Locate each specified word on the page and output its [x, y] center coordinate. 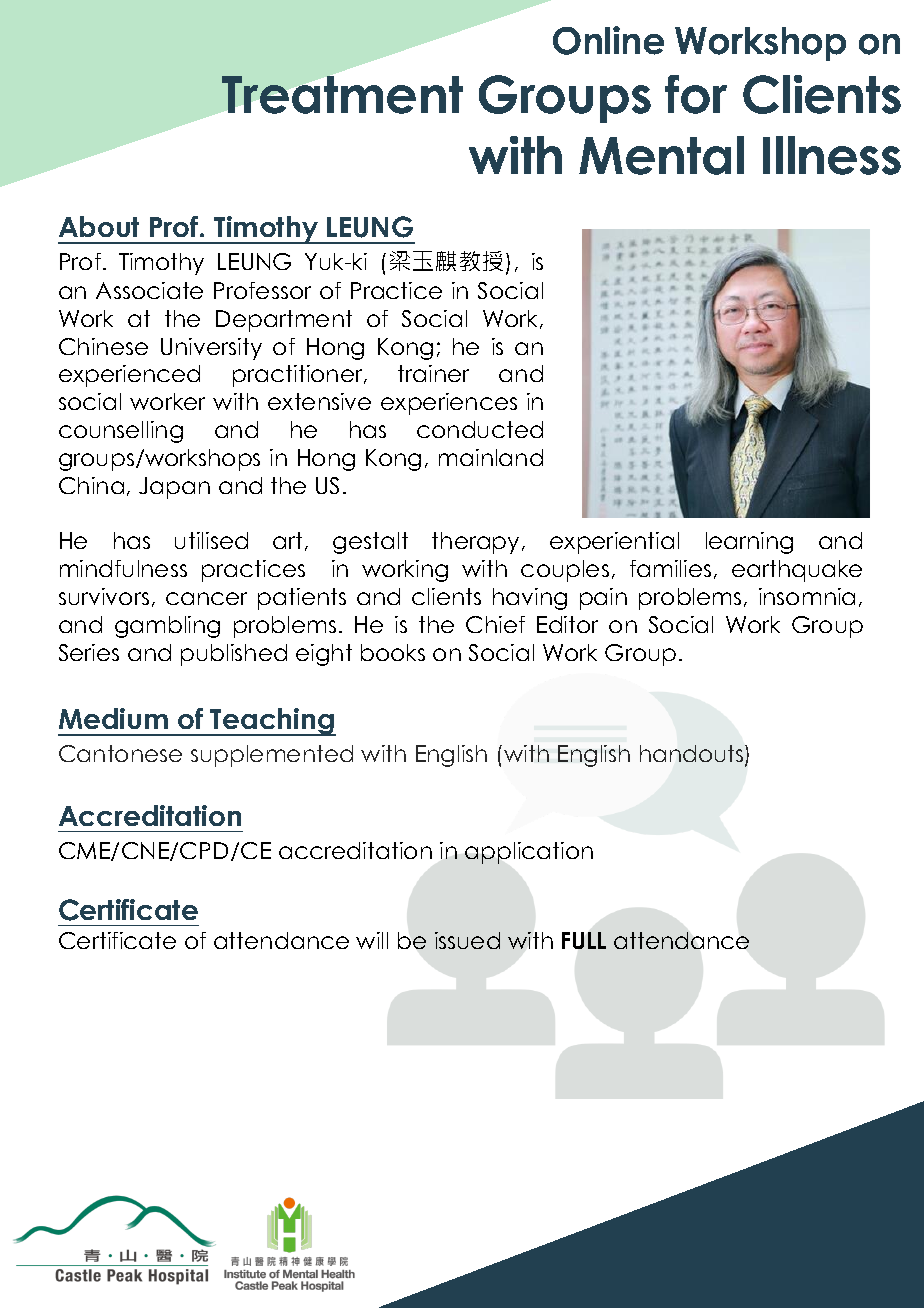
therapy [477, 543]
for [696, 94]
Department [284, 321]
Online [608, 40]
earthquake [797, 571]
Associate [149, 290]
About [99, 226]
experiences [449, 404]
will [372, 940]
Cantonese [120, 753]
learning [749, 543]
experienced [129, 376]
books [393, 652]
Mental [661, 155]
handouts [693, 755]
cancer [206, 598]
